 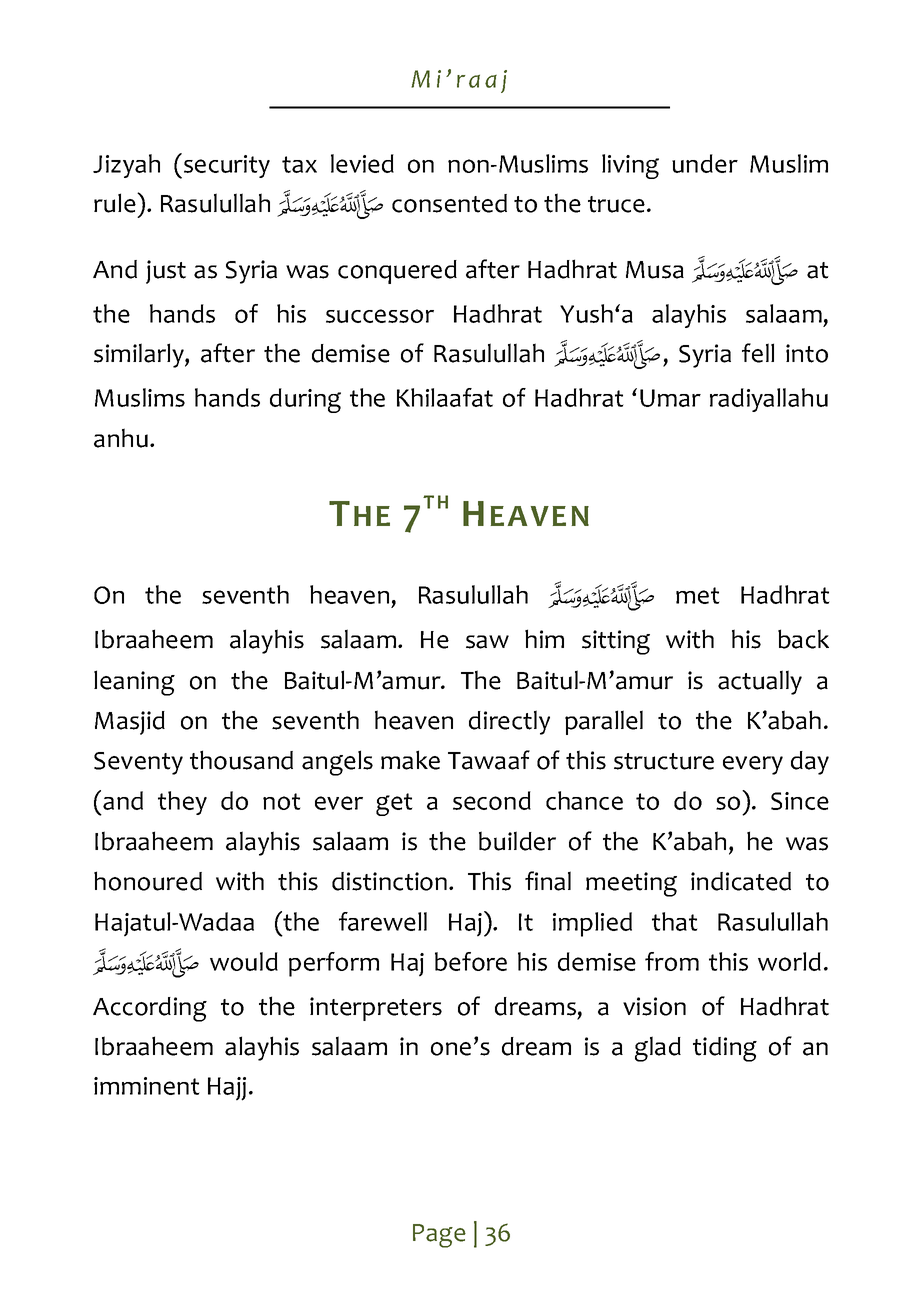 What do you see at coordinates (705, 163) in the document?
I see `under` at bounding box center [705, 163].
